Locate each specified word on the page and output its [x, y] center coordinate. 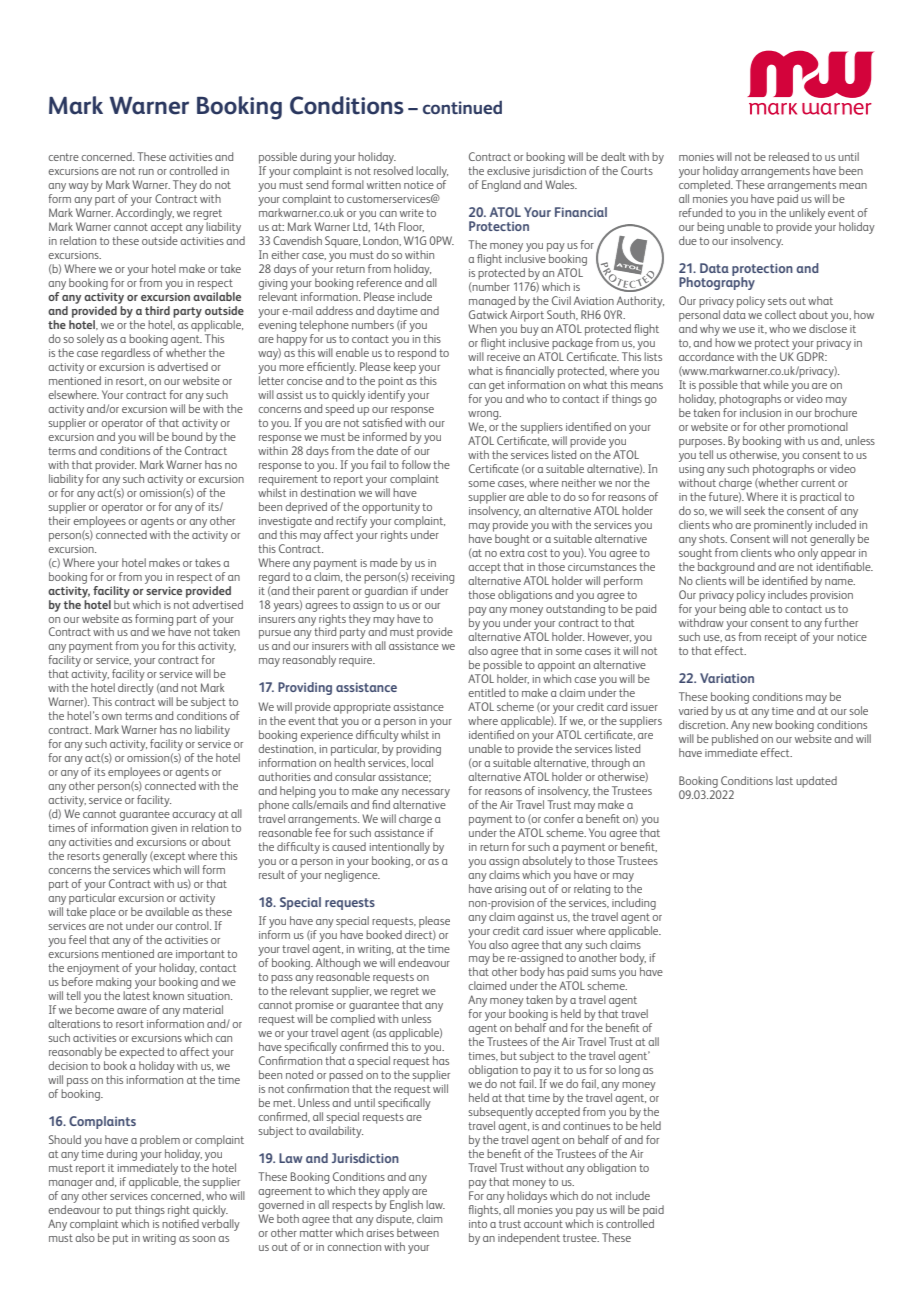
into [478, 1224]
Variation [727, 678]
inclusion [760, 412]
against [536, 918]
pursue [275, 636]
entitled [487, 692]
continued [462, 107]
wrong [484, 415]
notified [180, 1223]
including [634, 904]
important [200, 955]
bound [187, 436]
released [789, 156]
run [146, 172]
